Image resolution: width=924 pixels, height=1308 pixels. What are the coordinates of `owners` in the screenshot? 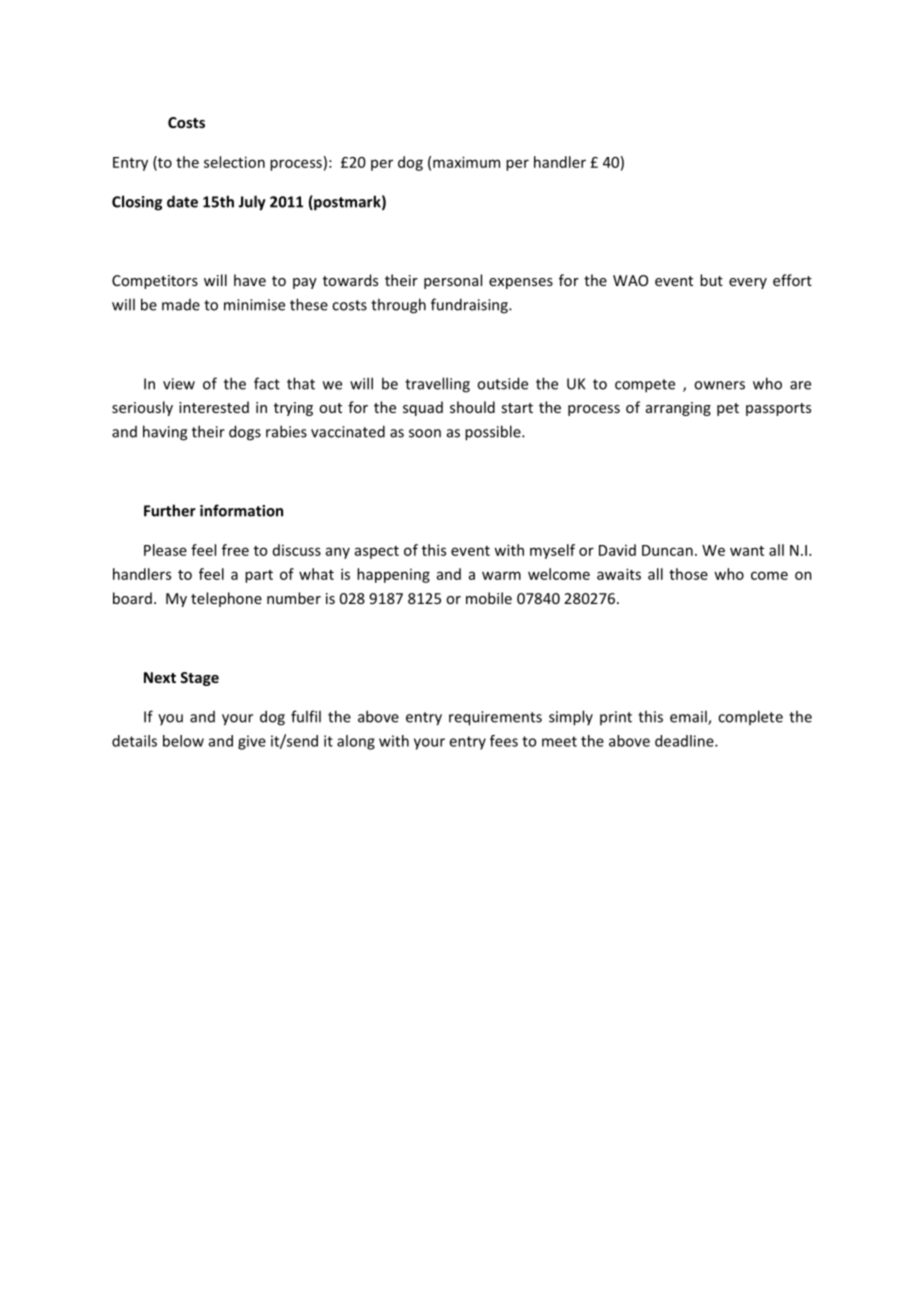 It's located at (719, 385).
